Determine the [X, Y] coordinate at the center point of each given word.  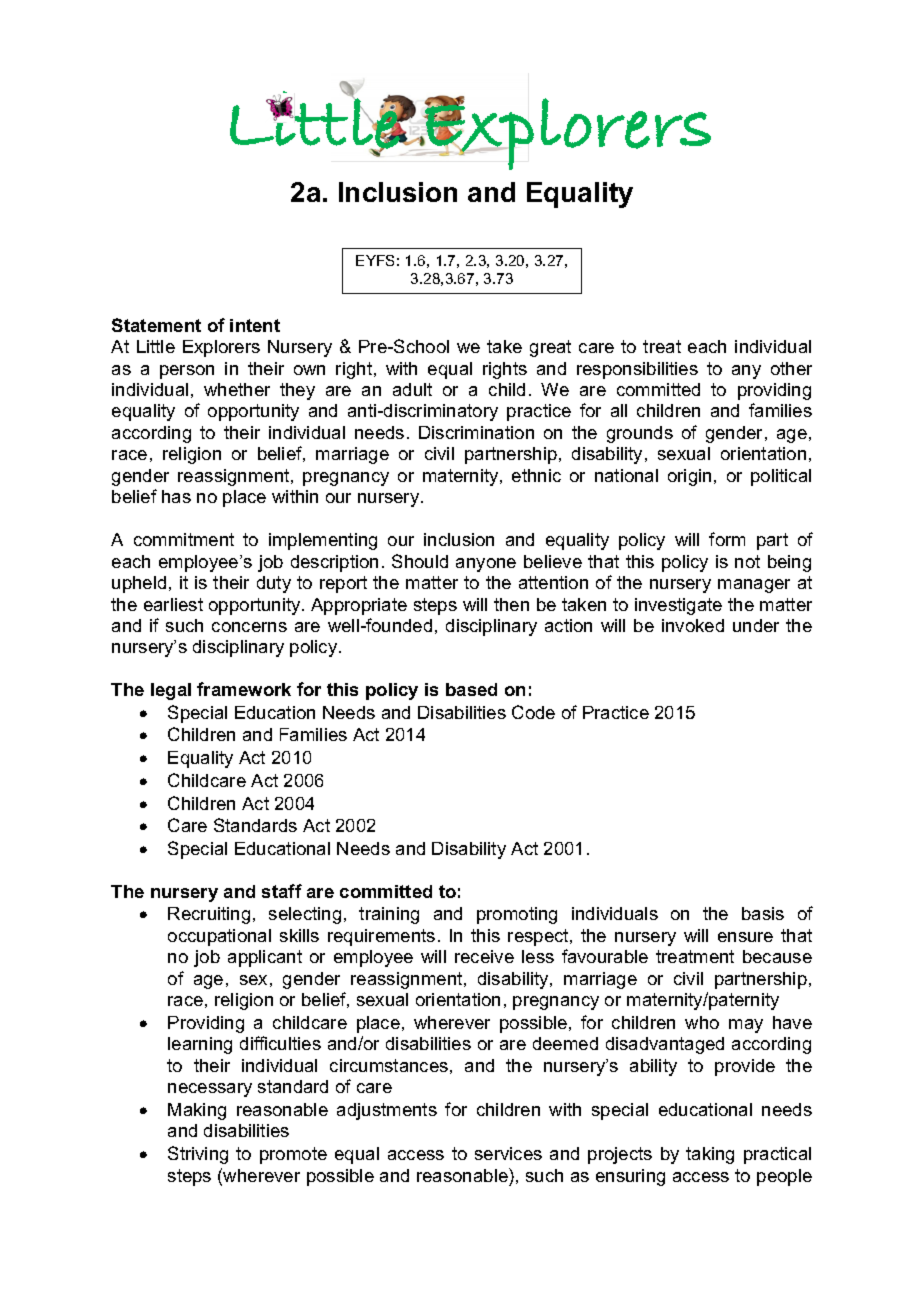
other [791, 368]
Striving [198, 1155]
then [511, 604]
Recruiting [209, 915]
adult [412, 389]
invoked [693, 625]
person [187, 372]
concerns [249, 627]
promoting [517, 915]
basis [763, 913]
